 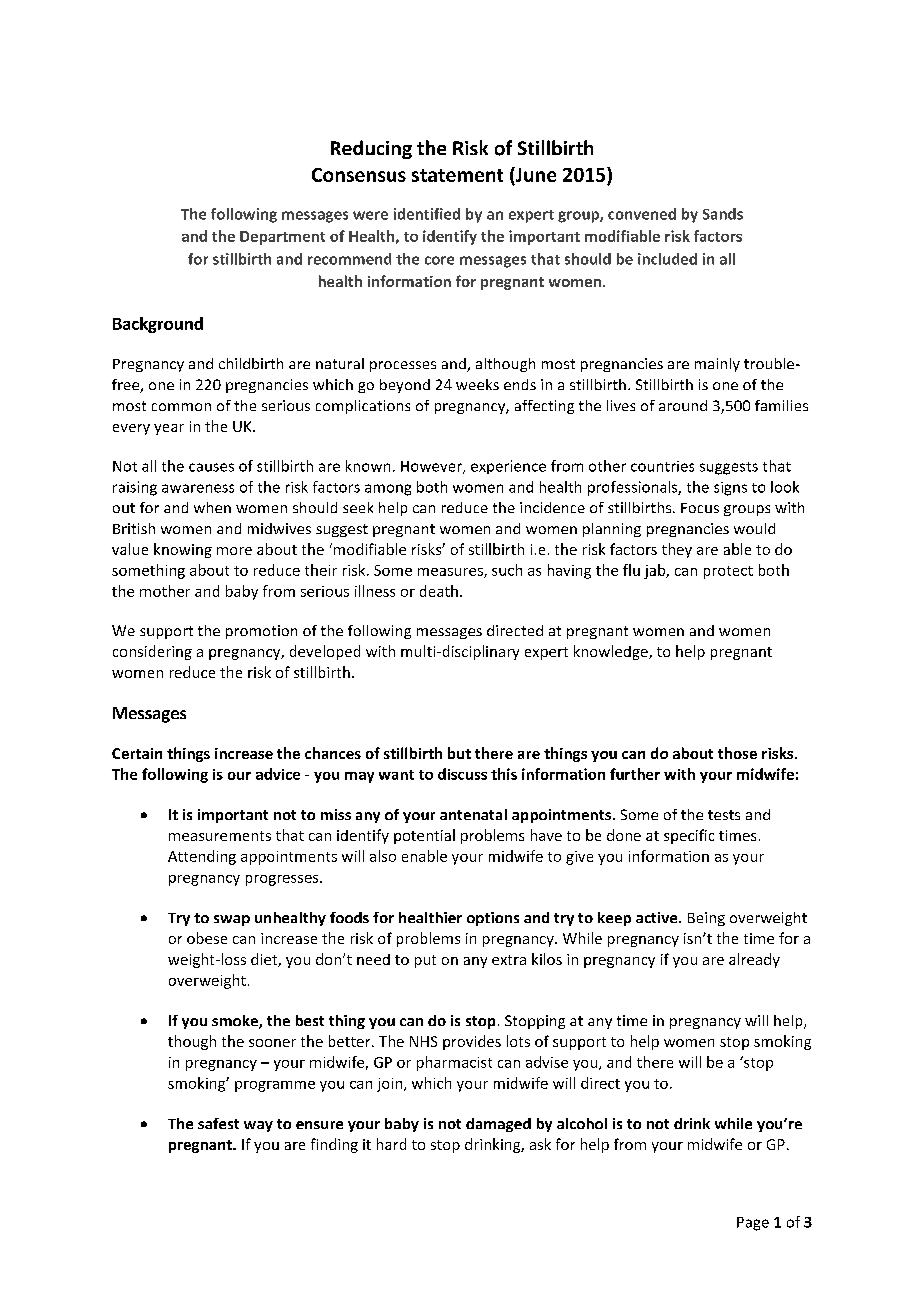 What do you see at coordinates (723, 214) in the image?
I see `Sands` at bounding box center [723, 214].
